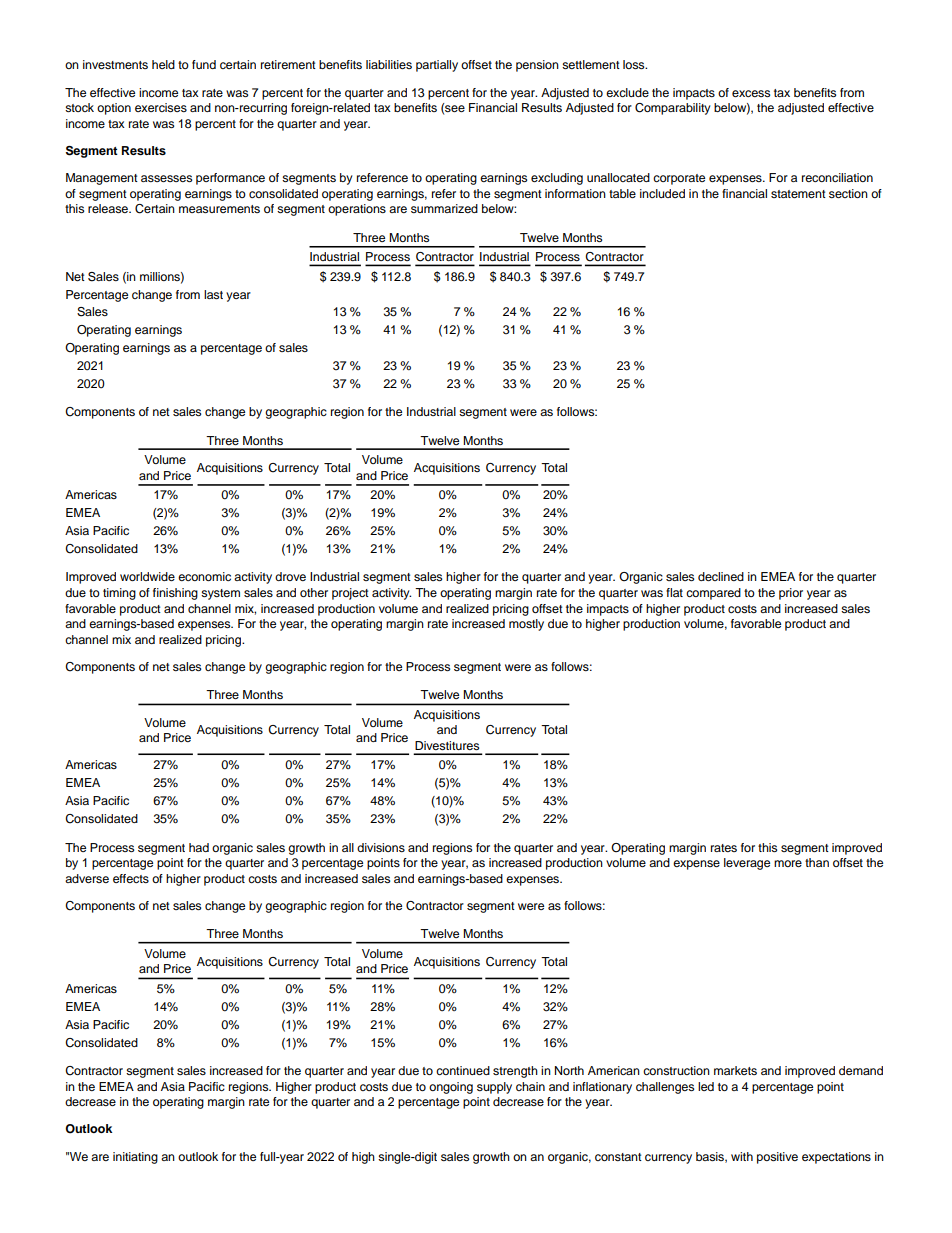  Describe the element at coordinates (199, 847) in the screenshot. I see `had` at that location.
